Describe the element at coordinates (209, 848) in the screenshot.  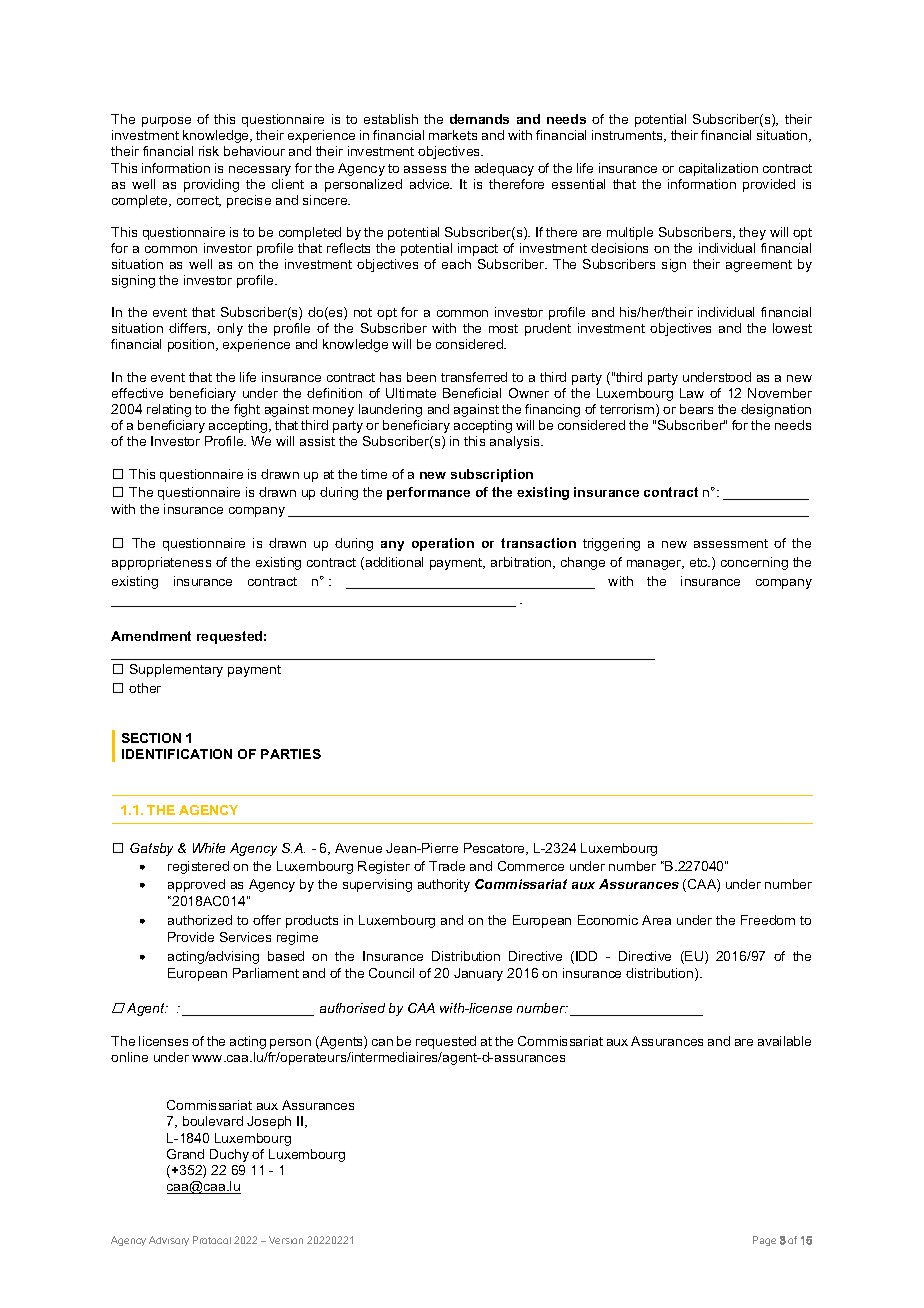
I see `White` at that location.
